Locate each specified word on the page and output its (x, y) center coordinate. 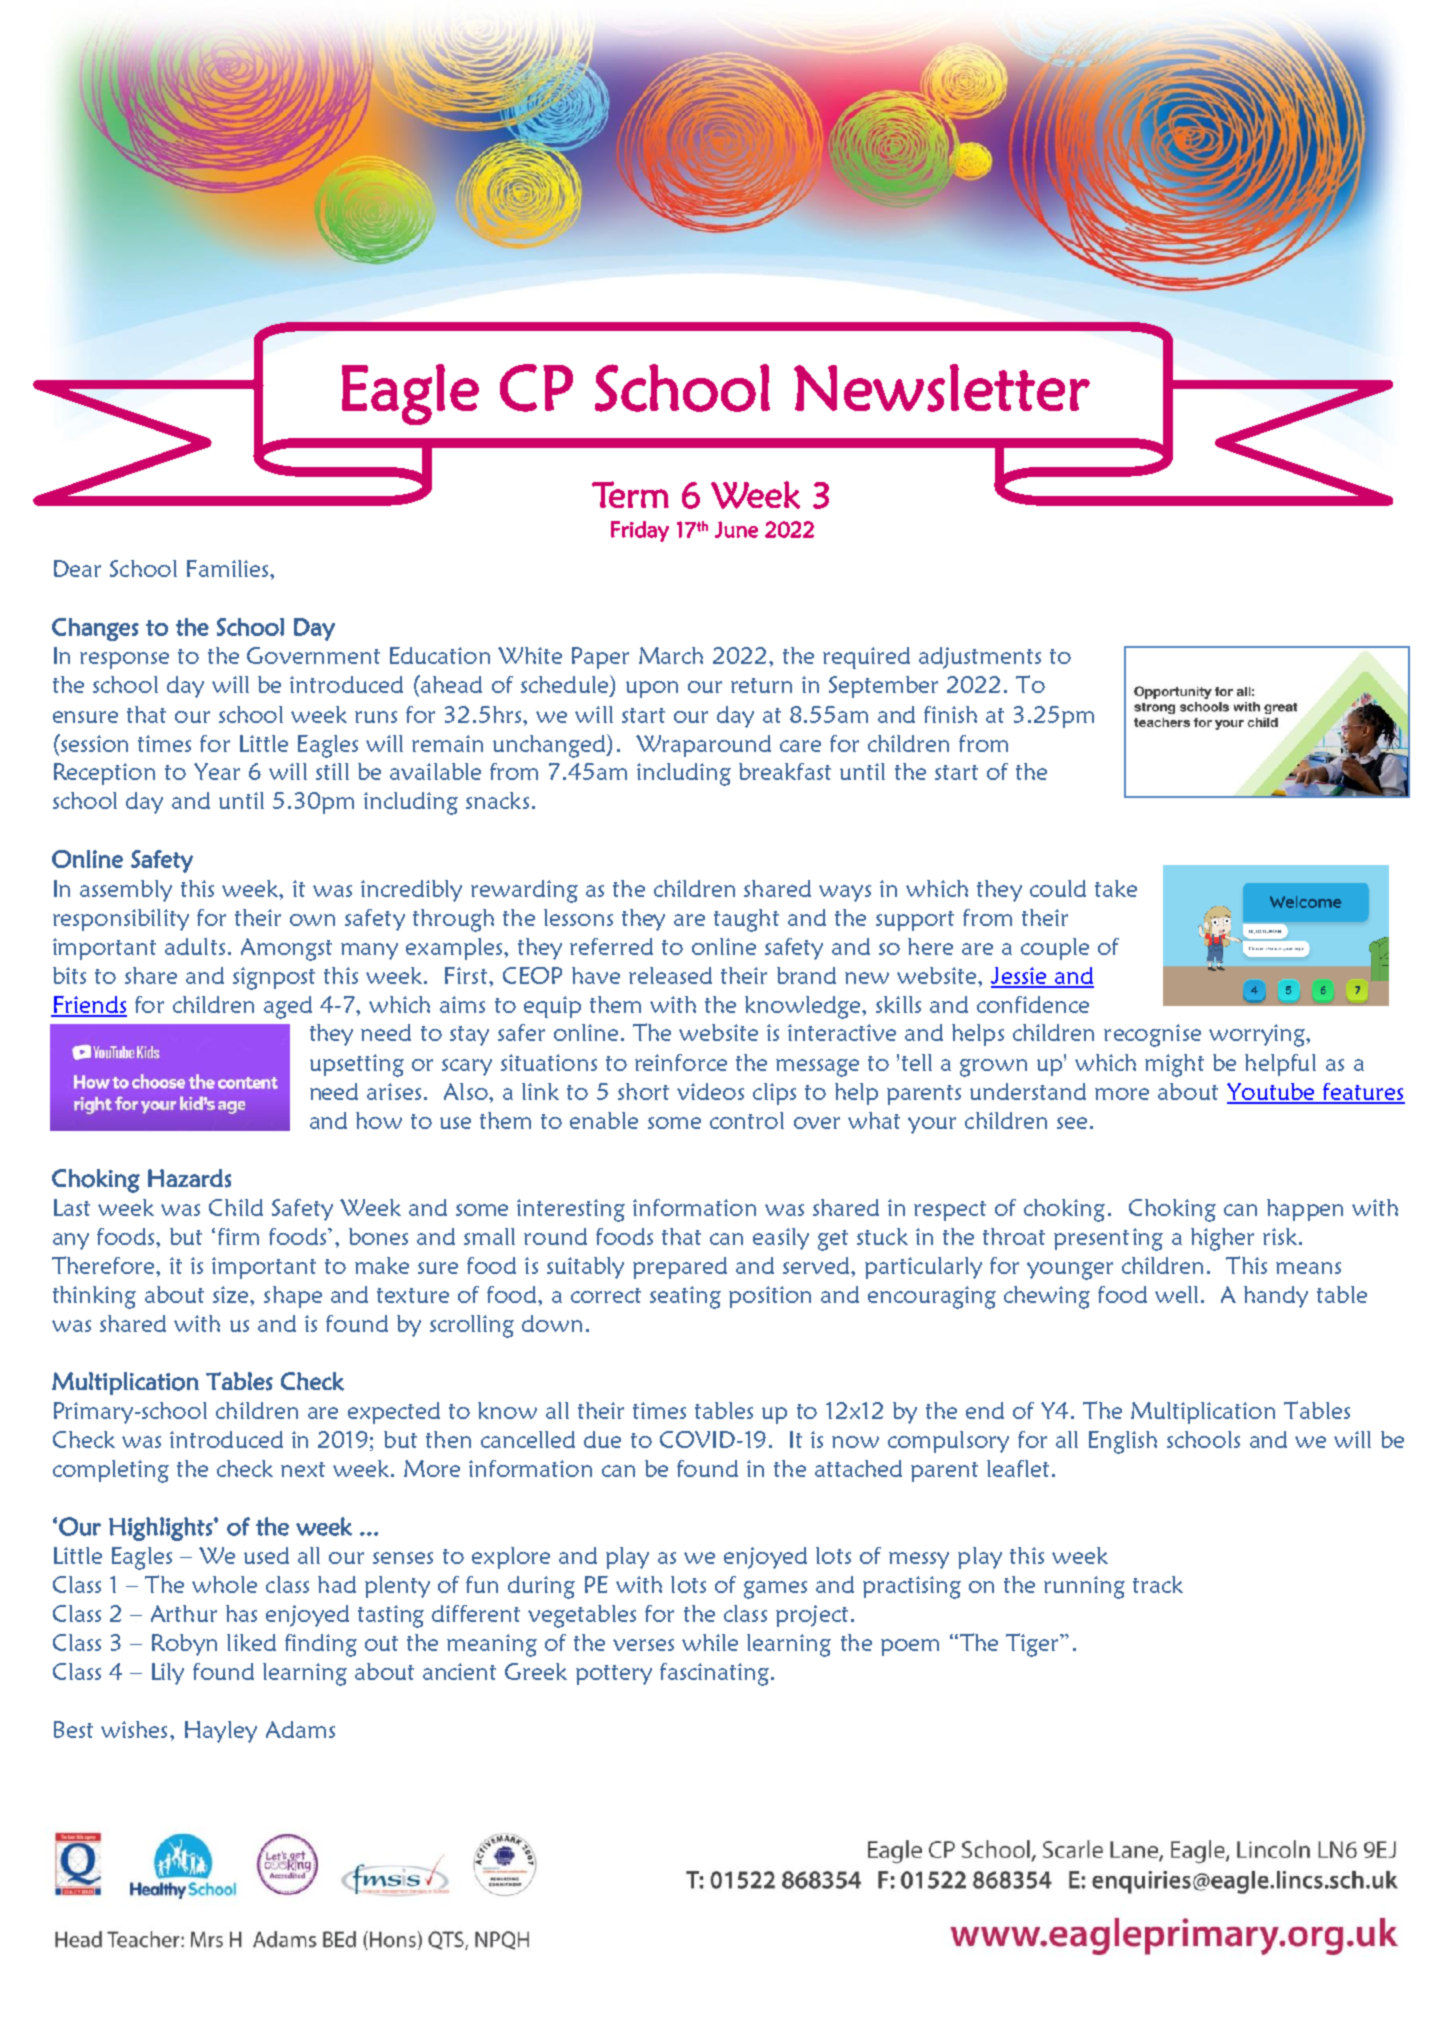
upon (652, 689)
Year (217, 771)
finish (950, 714)
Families (229, 568)
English (1123, 1442)
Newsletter (942, 388)
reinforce (681, 1062)
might (1174, 1065)
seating (685, 1297)
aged (288, 1007)
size (232, 1294)
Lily (168, 1674)
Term (630, 494)
